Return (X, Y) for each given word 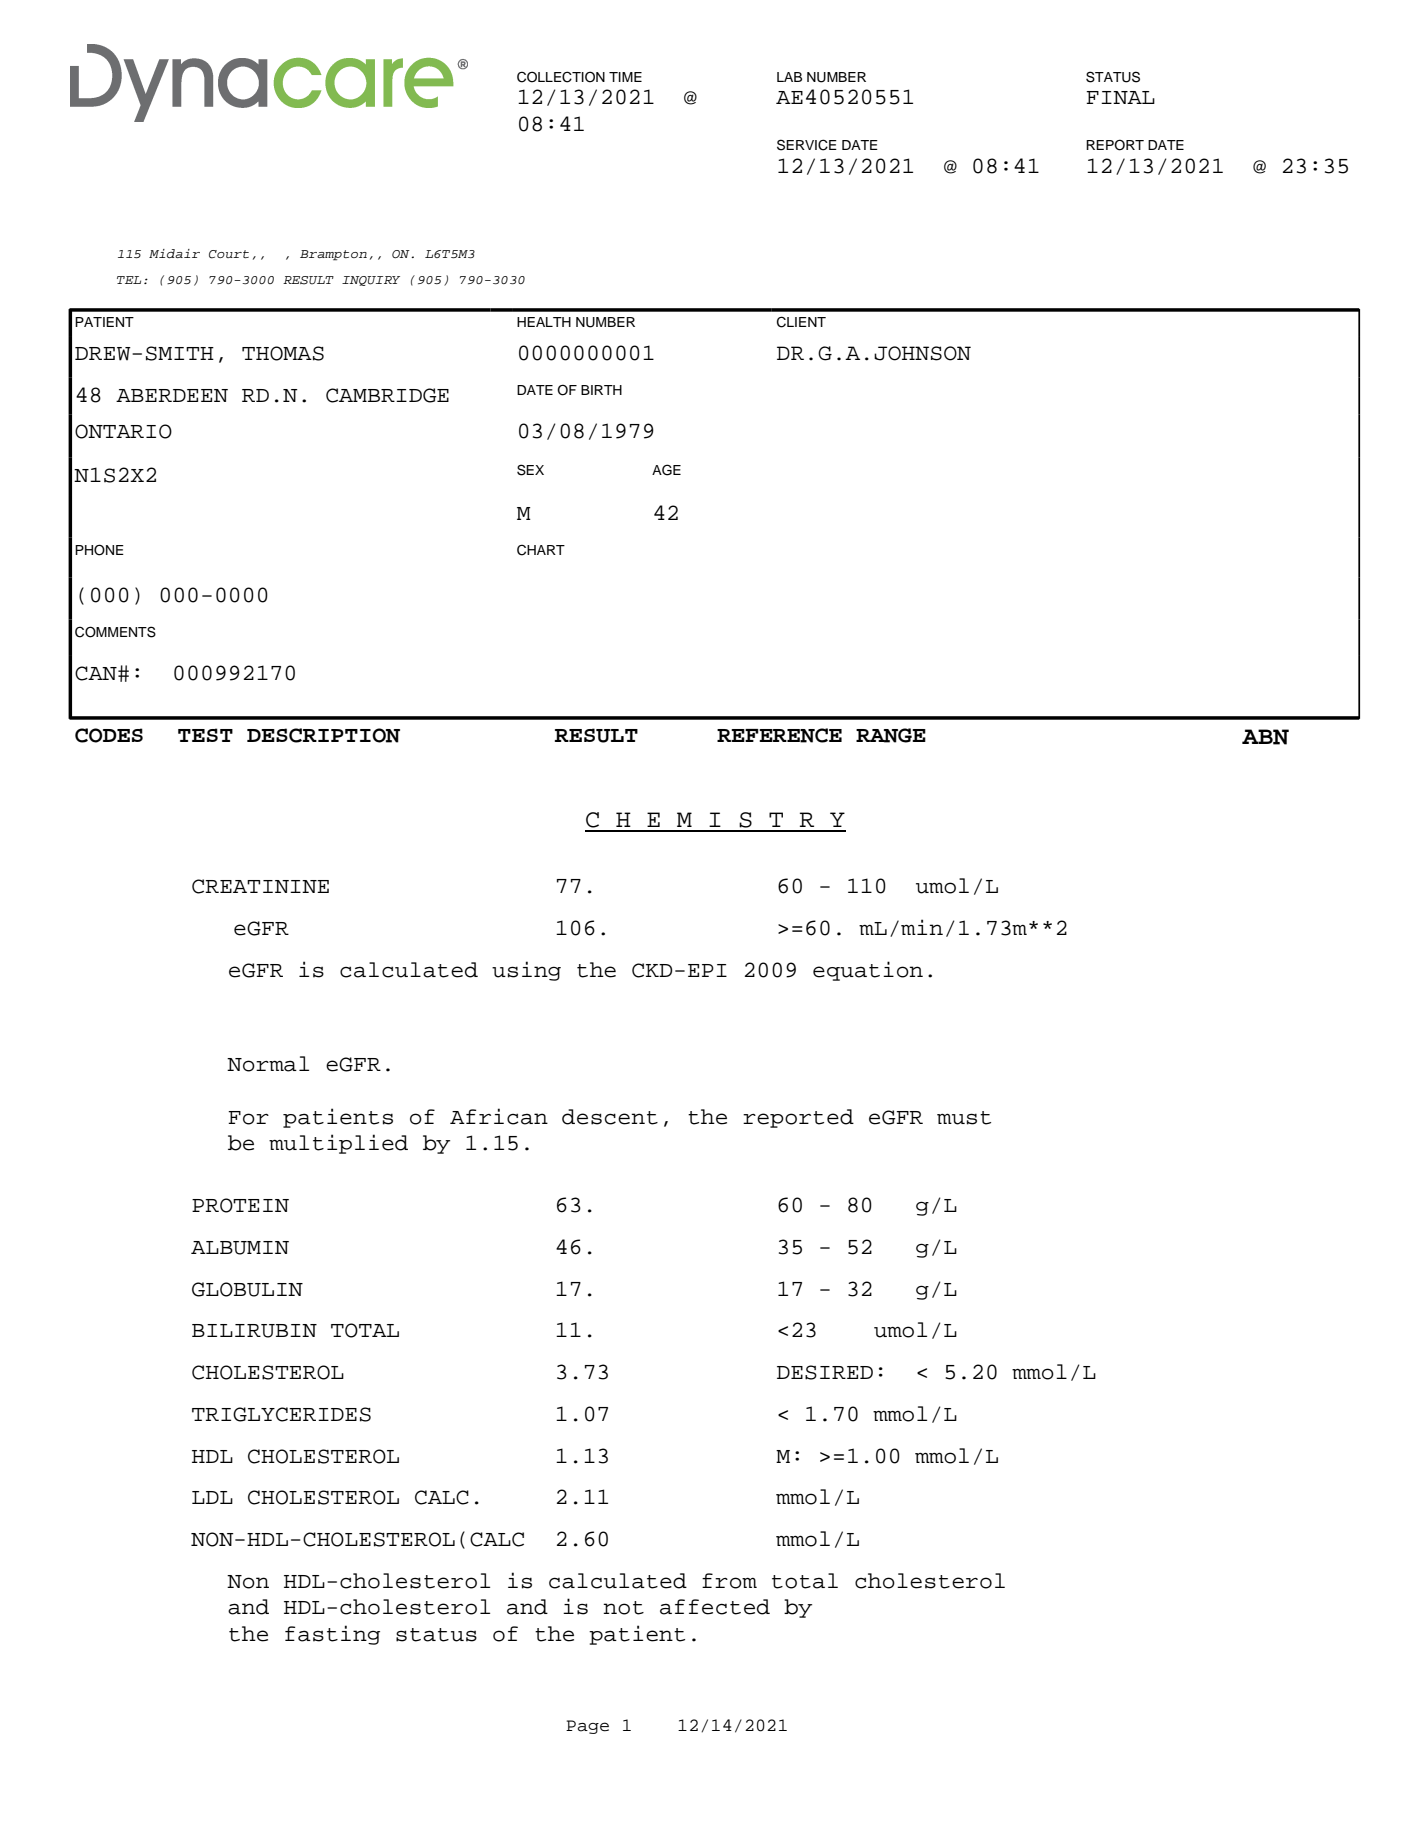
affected (715, 1607)
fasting (332, 1635)
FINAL (1120, 97)
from (729, 1581)
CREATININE (260, 886)
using (526, 971)
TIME (625, 77)
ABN (1265, 737)
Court (229, 254)
